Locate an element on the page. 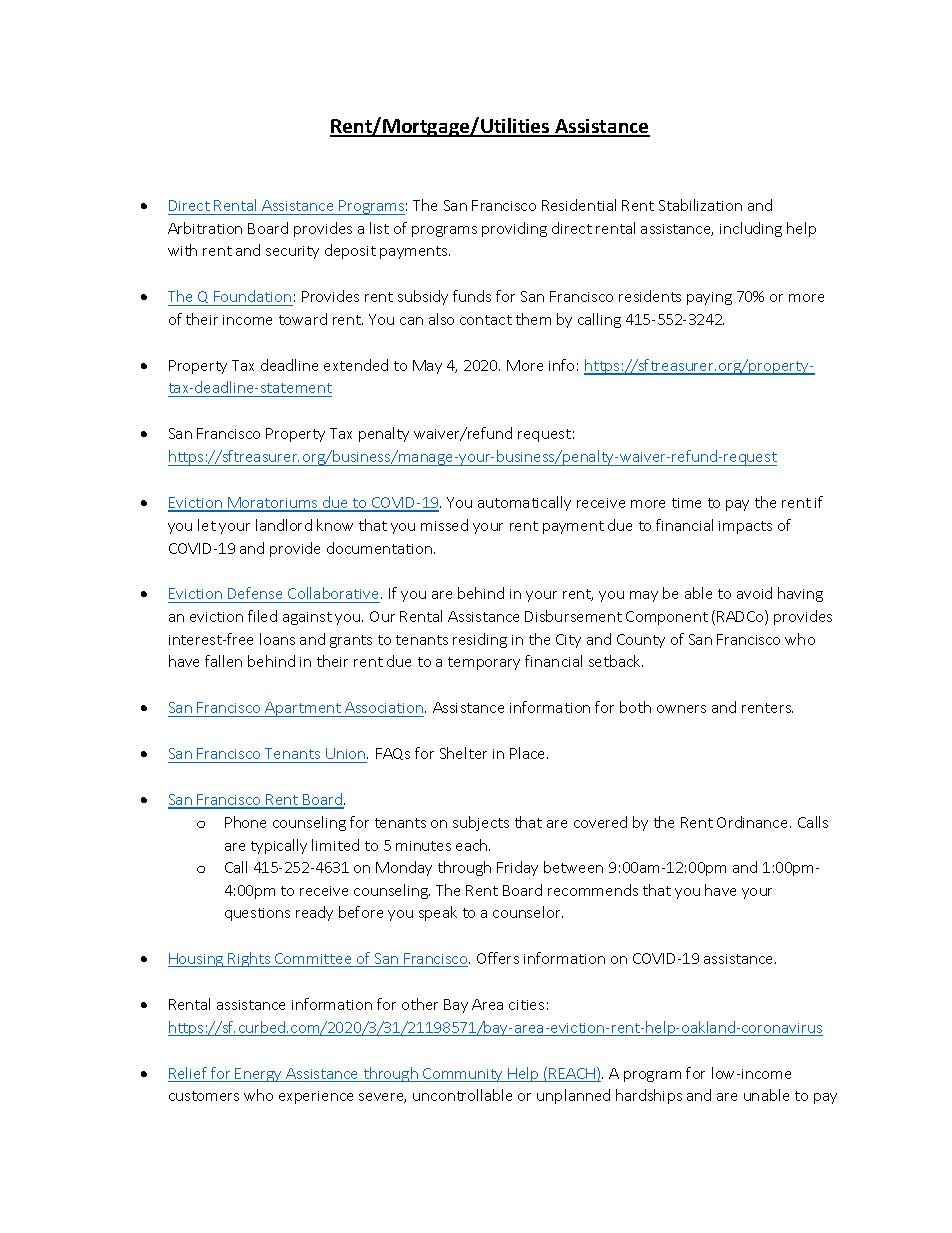  Community is located at coordinates (463, 1075).
